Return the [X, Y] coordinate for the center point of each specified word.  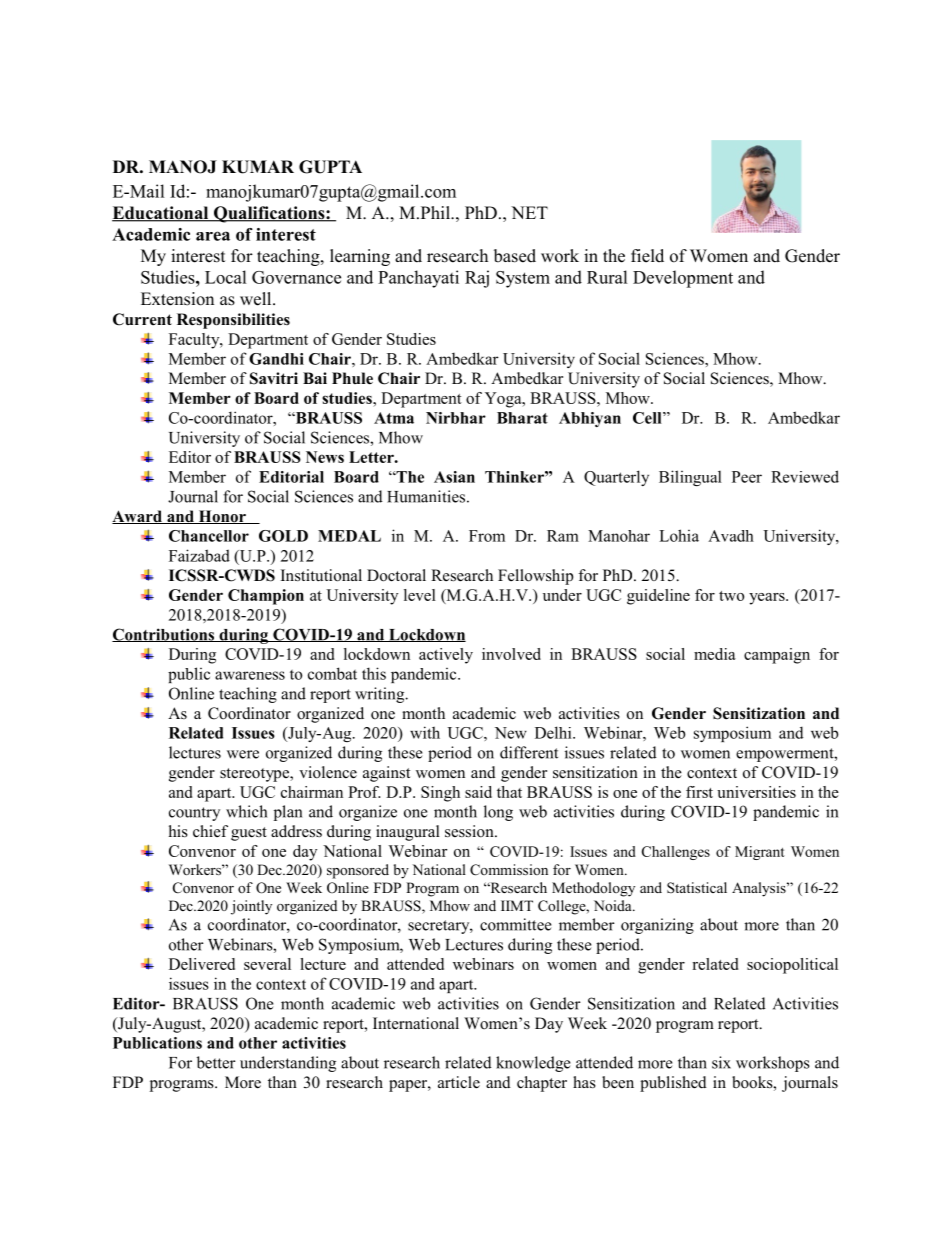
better [216, 1062]
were [243, 754]
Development [683, 279]
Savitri [274, 378]
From [487, 536]
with [425, 732]
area [213, 236]
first [699, 792]
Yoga [504, 400]
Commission [509, 870]
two [731, 596]
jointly [251, 907]
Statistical [697, 887]
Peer [747, 477]
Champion [266, 597]
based [515, 256]
